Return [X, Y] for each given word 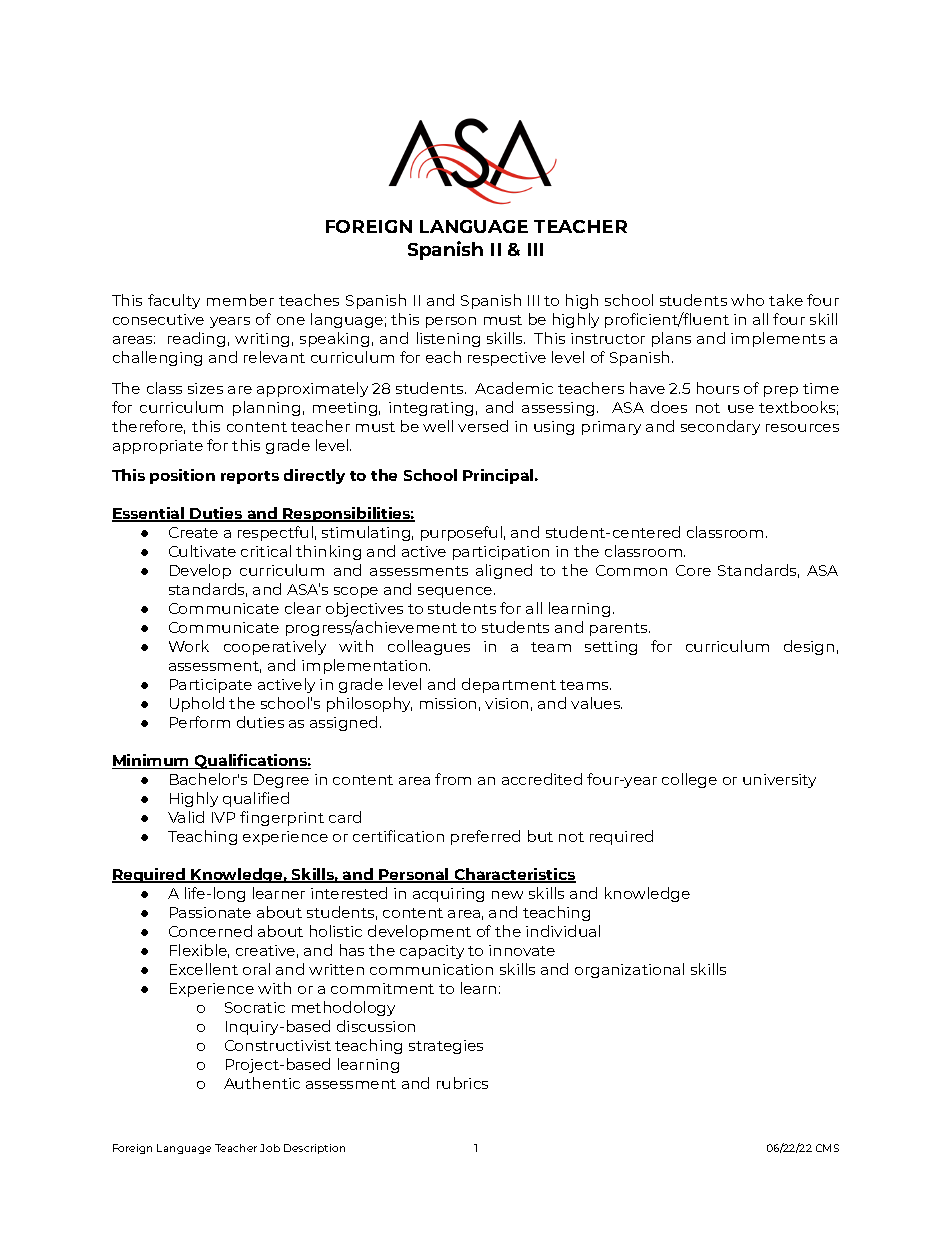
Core [693, 570]
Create [193, 532]
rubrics [462, 1083]
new [507, 895]
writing [262, 340]
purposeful [461, 533]
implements [778, 339]
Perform [200, 722]
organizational [629, 970]
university [779, 781]
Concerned [210, 931]
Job [270, 1148]
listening [448, 339]
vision [506, 703]
